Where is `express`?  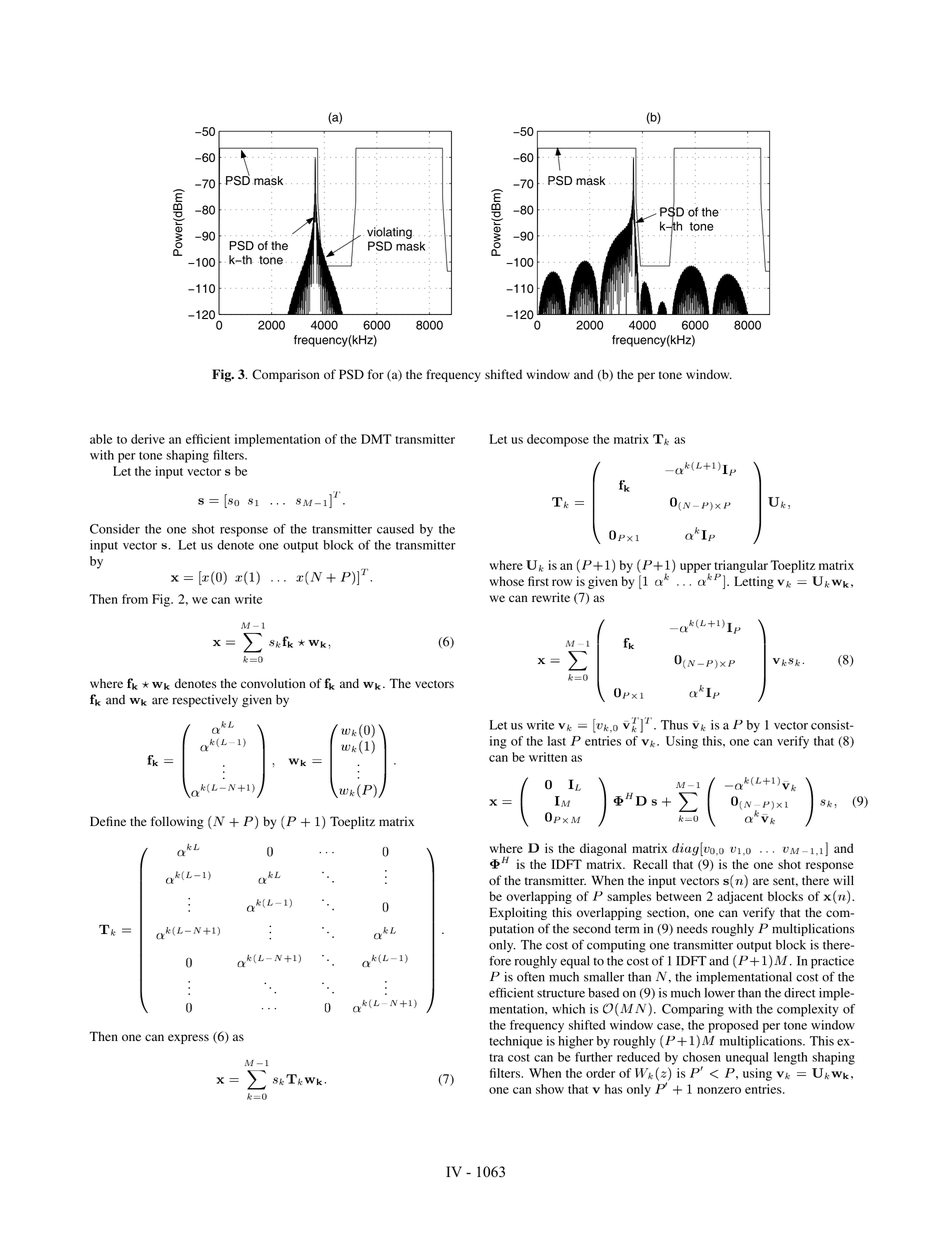 express is located at coordinates (188, 1039).
